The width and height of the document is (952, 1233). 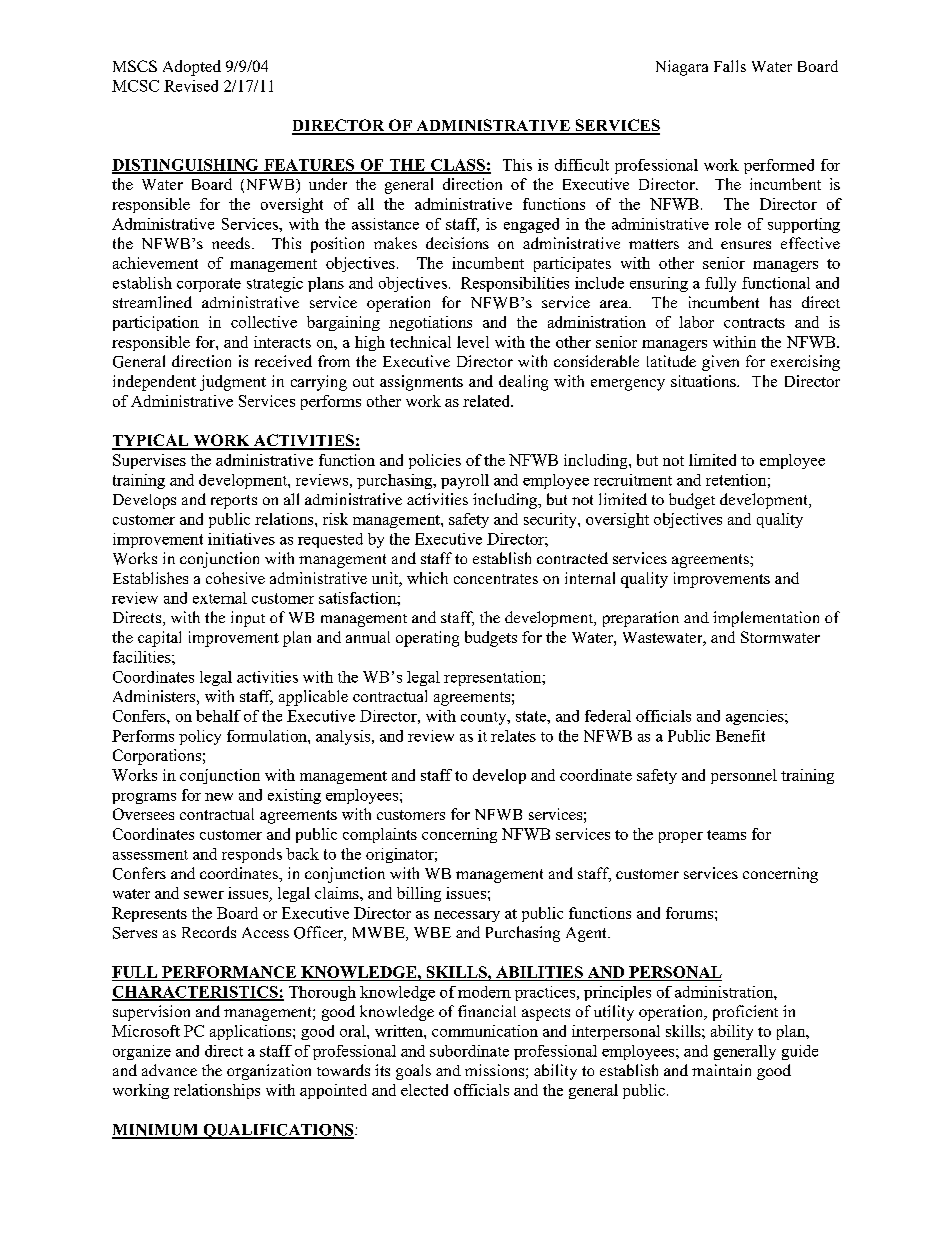 I want to click on advance, so click(x=169, y=1070).
